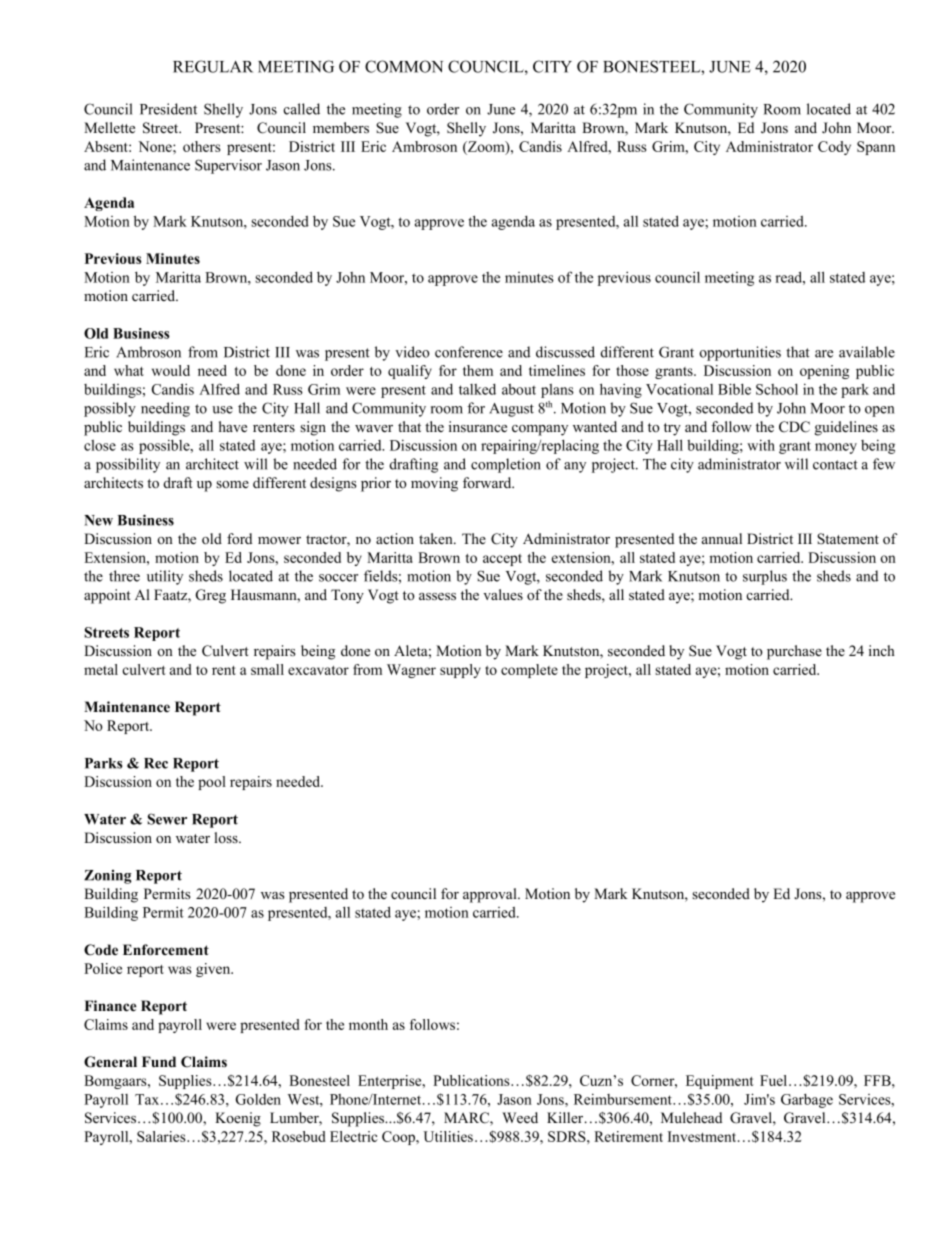 The height and width of the screenshot is (1233, 952). Describe the element at coordinates (168, 109) in the screenshot. I see `President` at that location.
